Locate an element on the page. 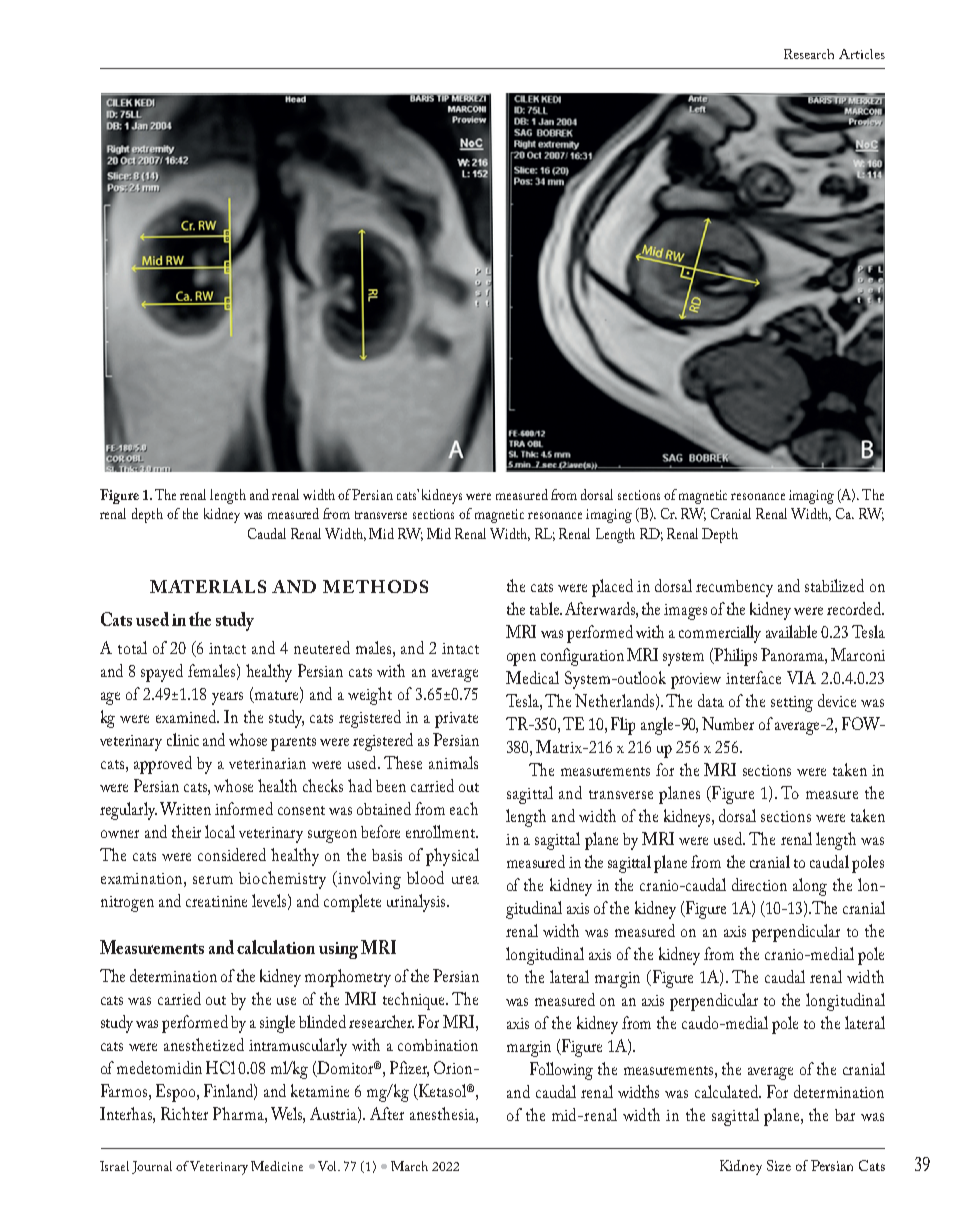 The width and height of the image is (958, 1232). March is located at coordinates (409, 1166).
